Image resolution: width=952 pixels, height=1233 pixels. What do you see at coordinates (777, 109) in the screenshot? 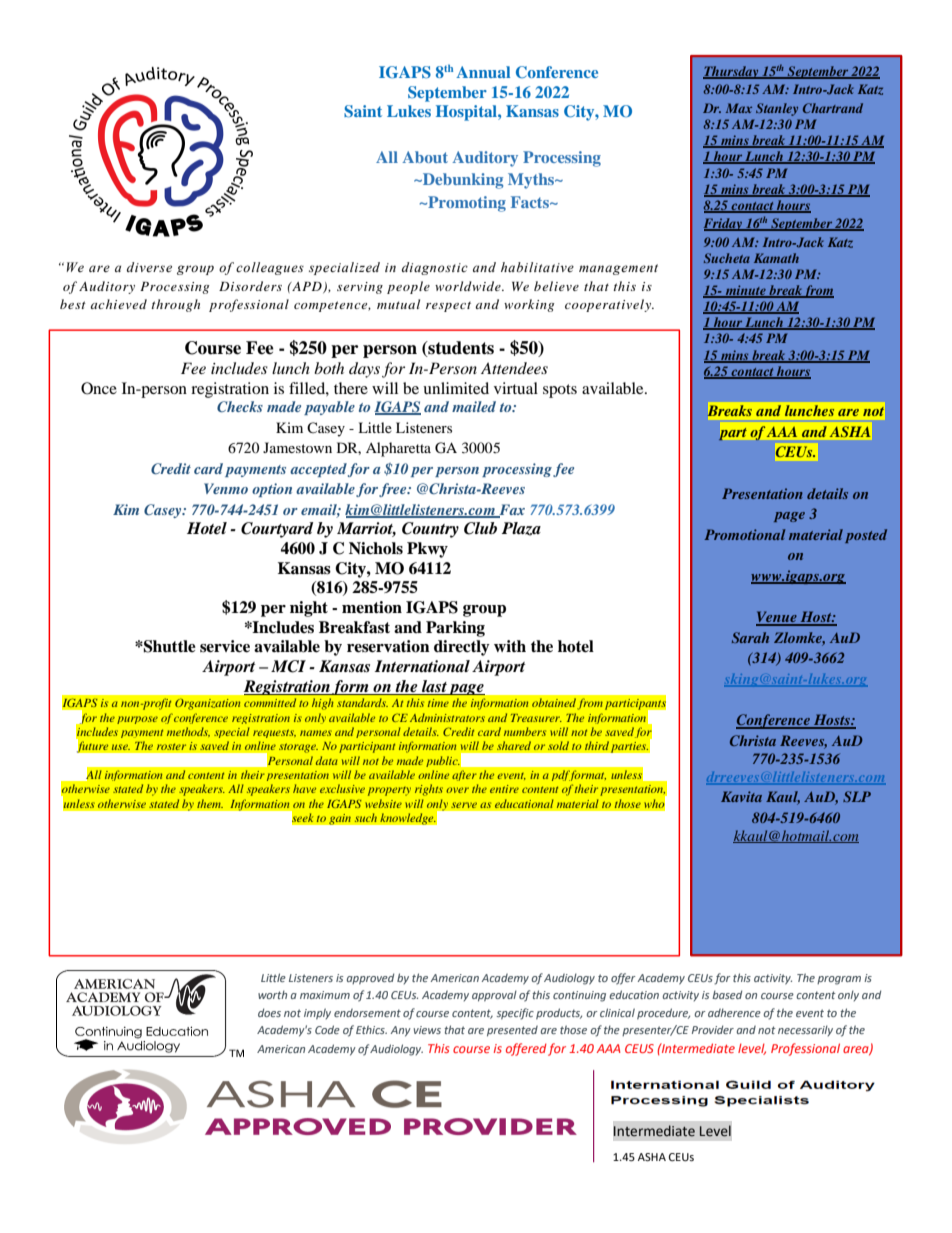
I see `Stanley` at bounding box center [777, 109].
